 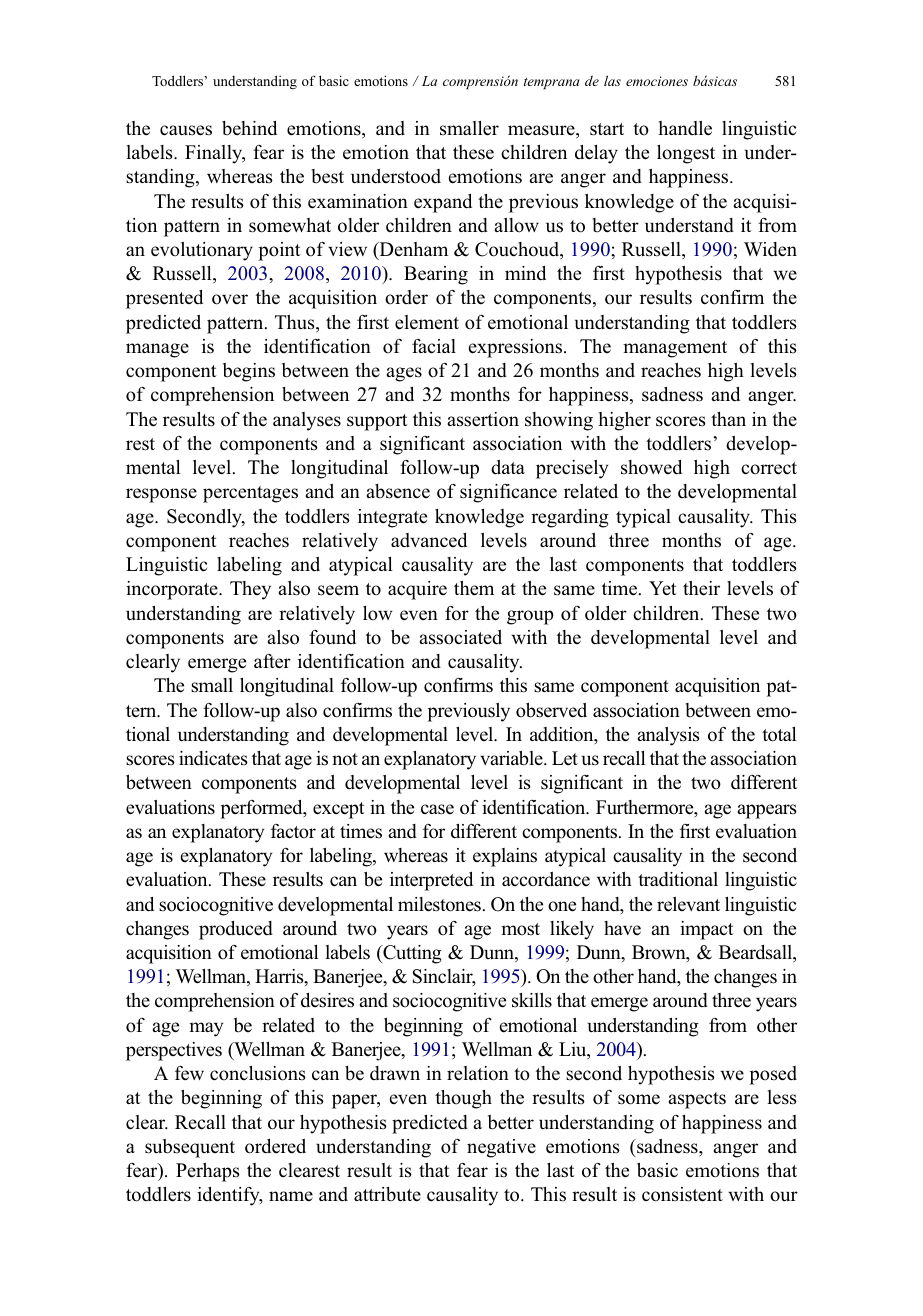 I want to click on behind, so click(x=249, y=128).
